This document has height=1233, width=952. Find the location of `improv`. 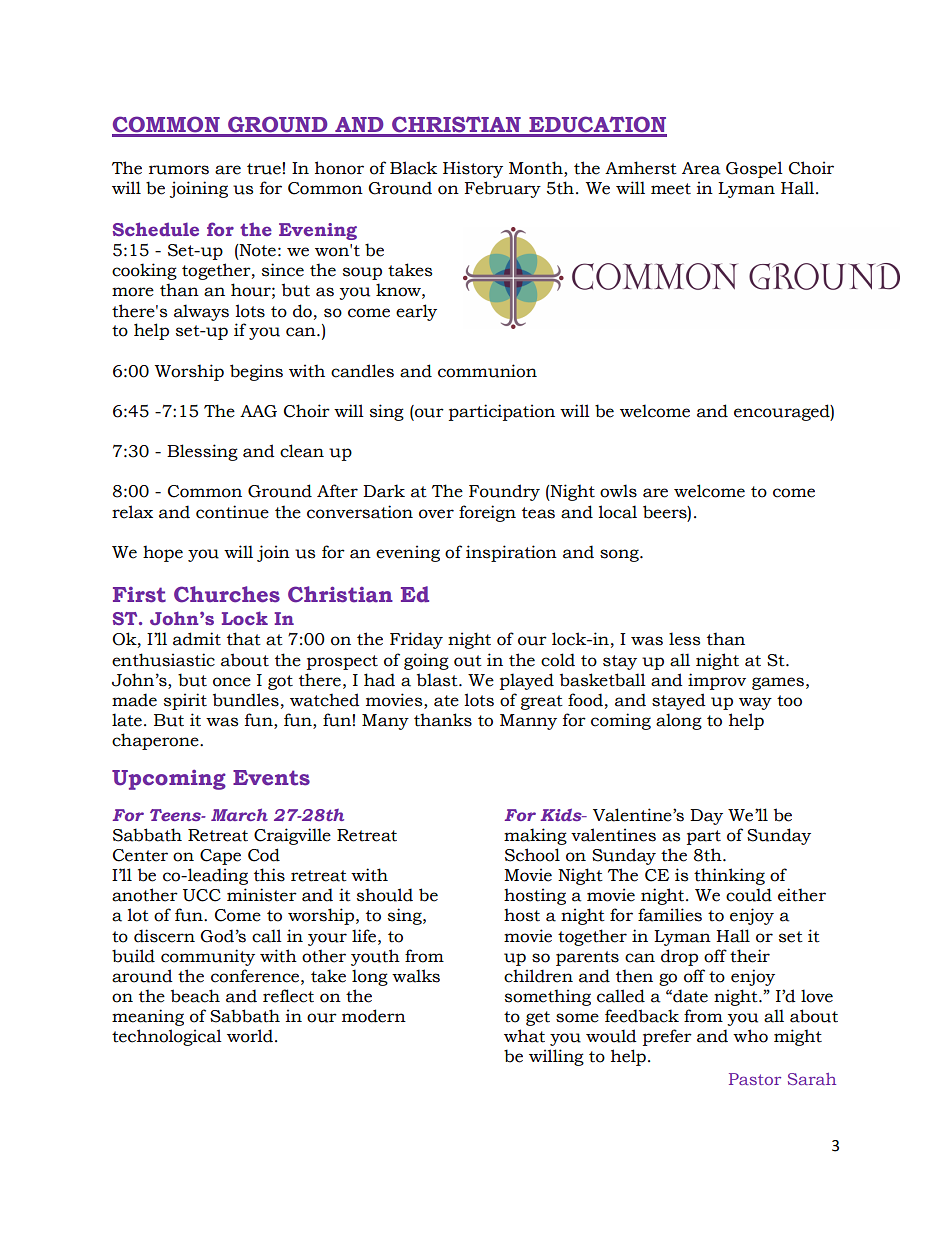

improv is located at coordinates (717, 681).
